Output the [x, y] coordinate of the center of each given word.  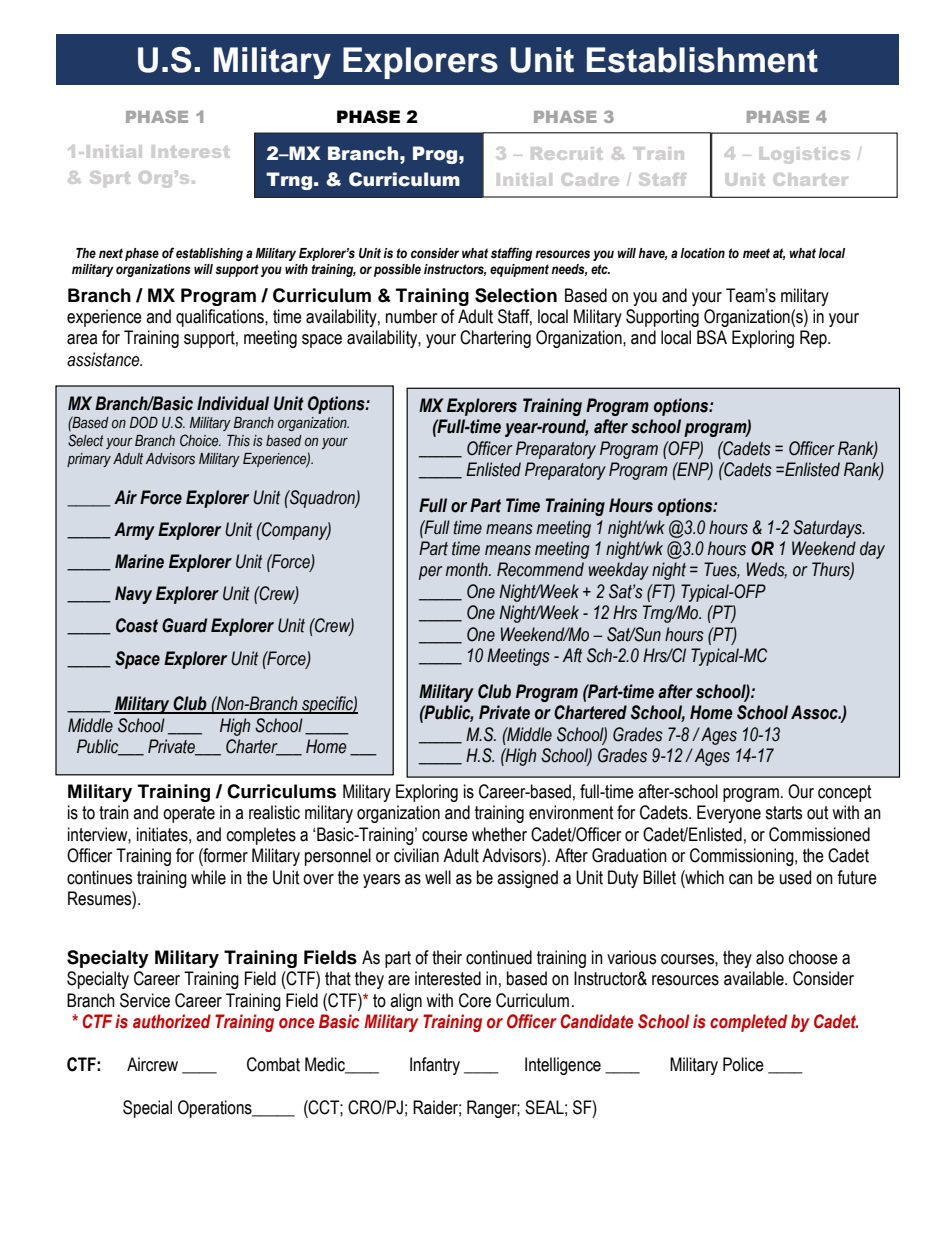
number [411, 316]
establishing [209, 254]
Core [475, 1000]
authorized [172, 1021]
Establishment [702, 60]
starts [783, 813]
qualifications [221, 318]
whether [499, 834]
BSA [712, 337]
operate [189, 814]
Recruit [566, 153]
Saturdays [828, 529]
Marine [139, 561]
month [468, 569]
